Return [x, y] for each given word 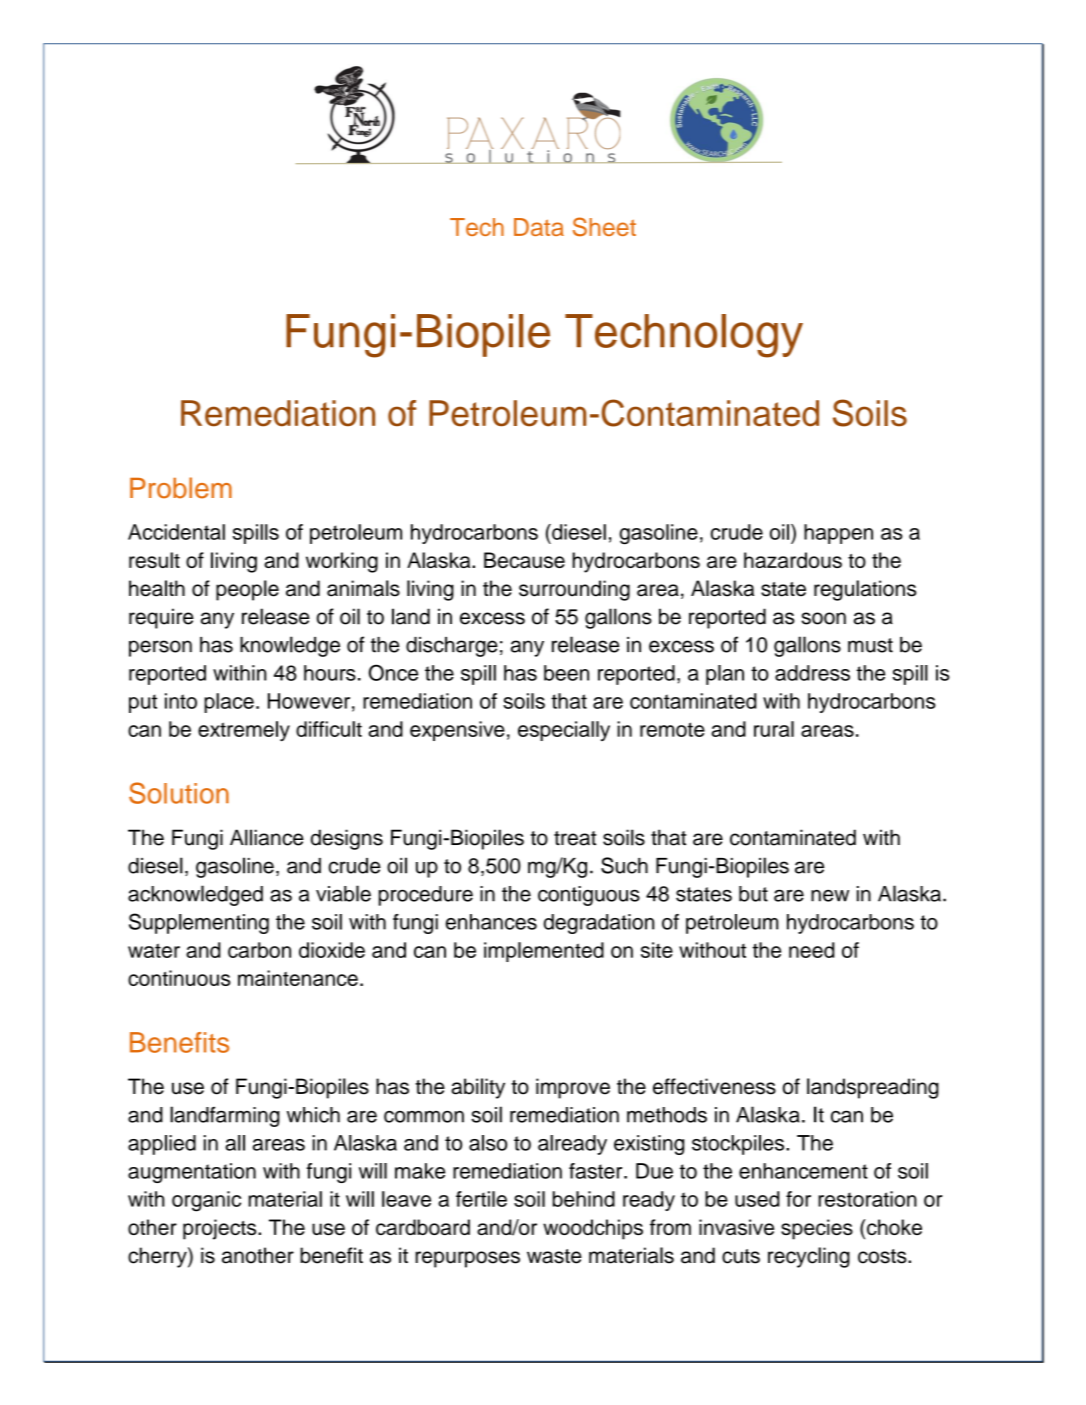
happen [838, 534]
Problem [181, 488]
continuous [179, 978]
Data [539, 227]
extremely [244, 731]
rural [774, 729]
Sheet [604, 227]
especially [564, 731]
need [812, 950]
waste [554, 1256]
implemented [544, 952]
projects [221, 1229]
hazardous [793, 560]
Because [524, 560]
